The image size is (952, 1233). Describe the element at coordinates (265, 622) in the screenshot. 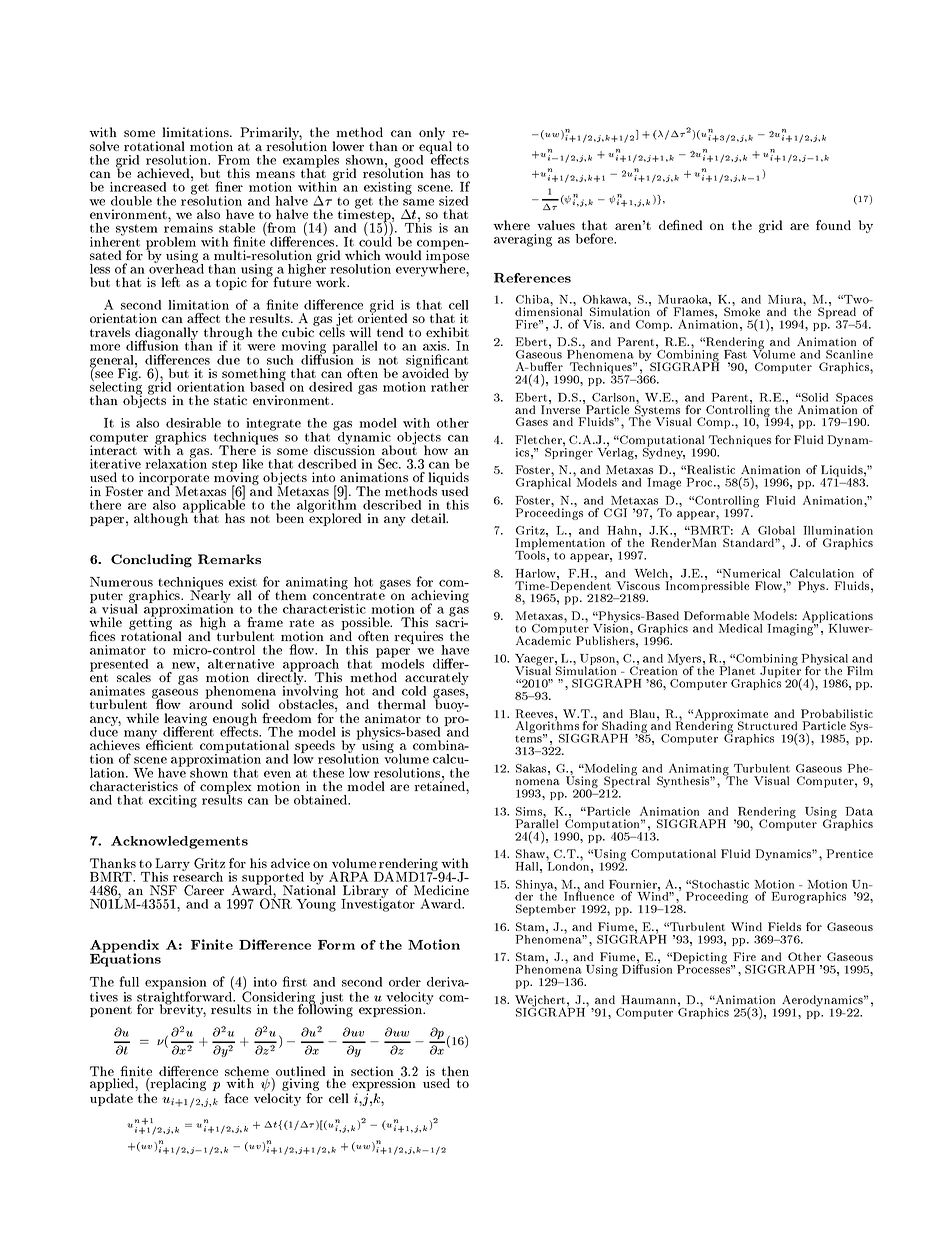

I see `frame` at that location.
